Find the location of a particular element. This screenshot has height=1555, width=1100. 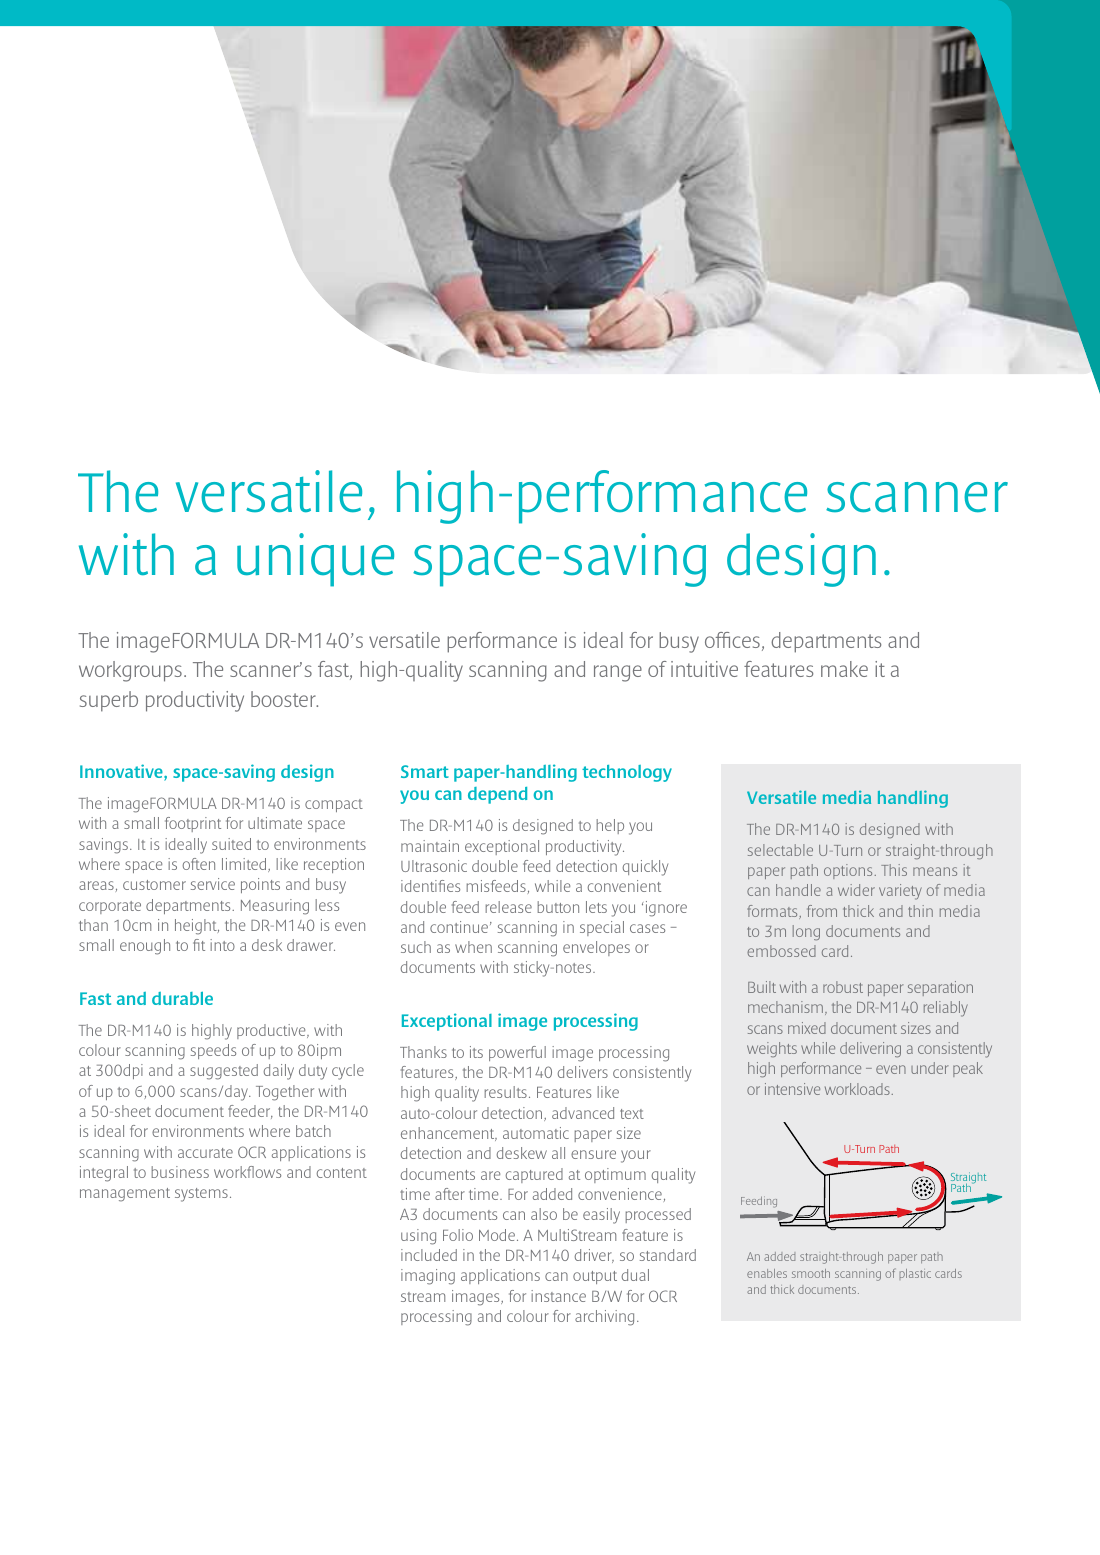

instance is located at coordinates (558, 1296).
